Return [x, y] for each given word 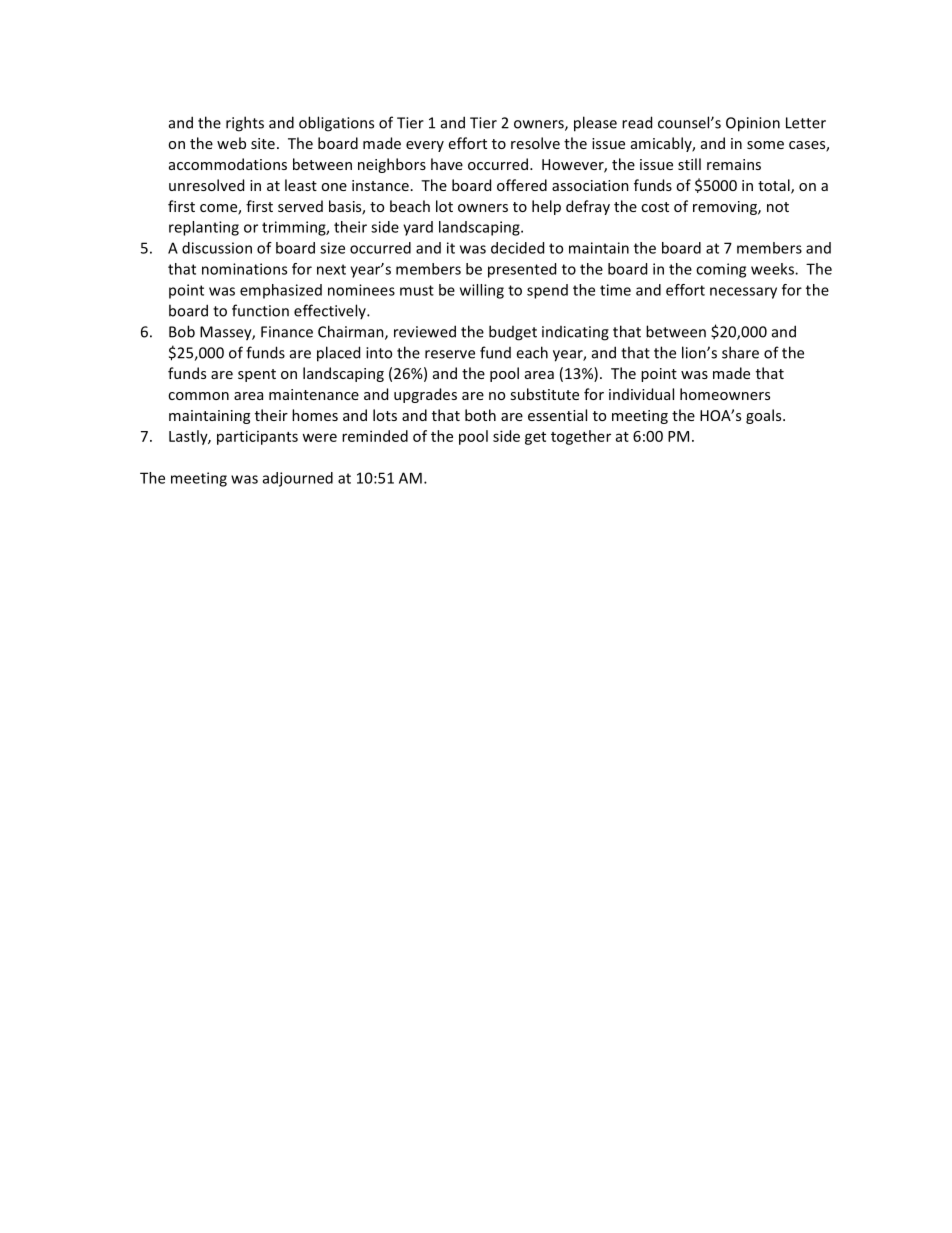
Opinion [753, 124]
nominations [244, 269]
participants [257, 437]
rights [245, 124]
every [425, 146]
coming [721, 270]
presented [522, 270]
